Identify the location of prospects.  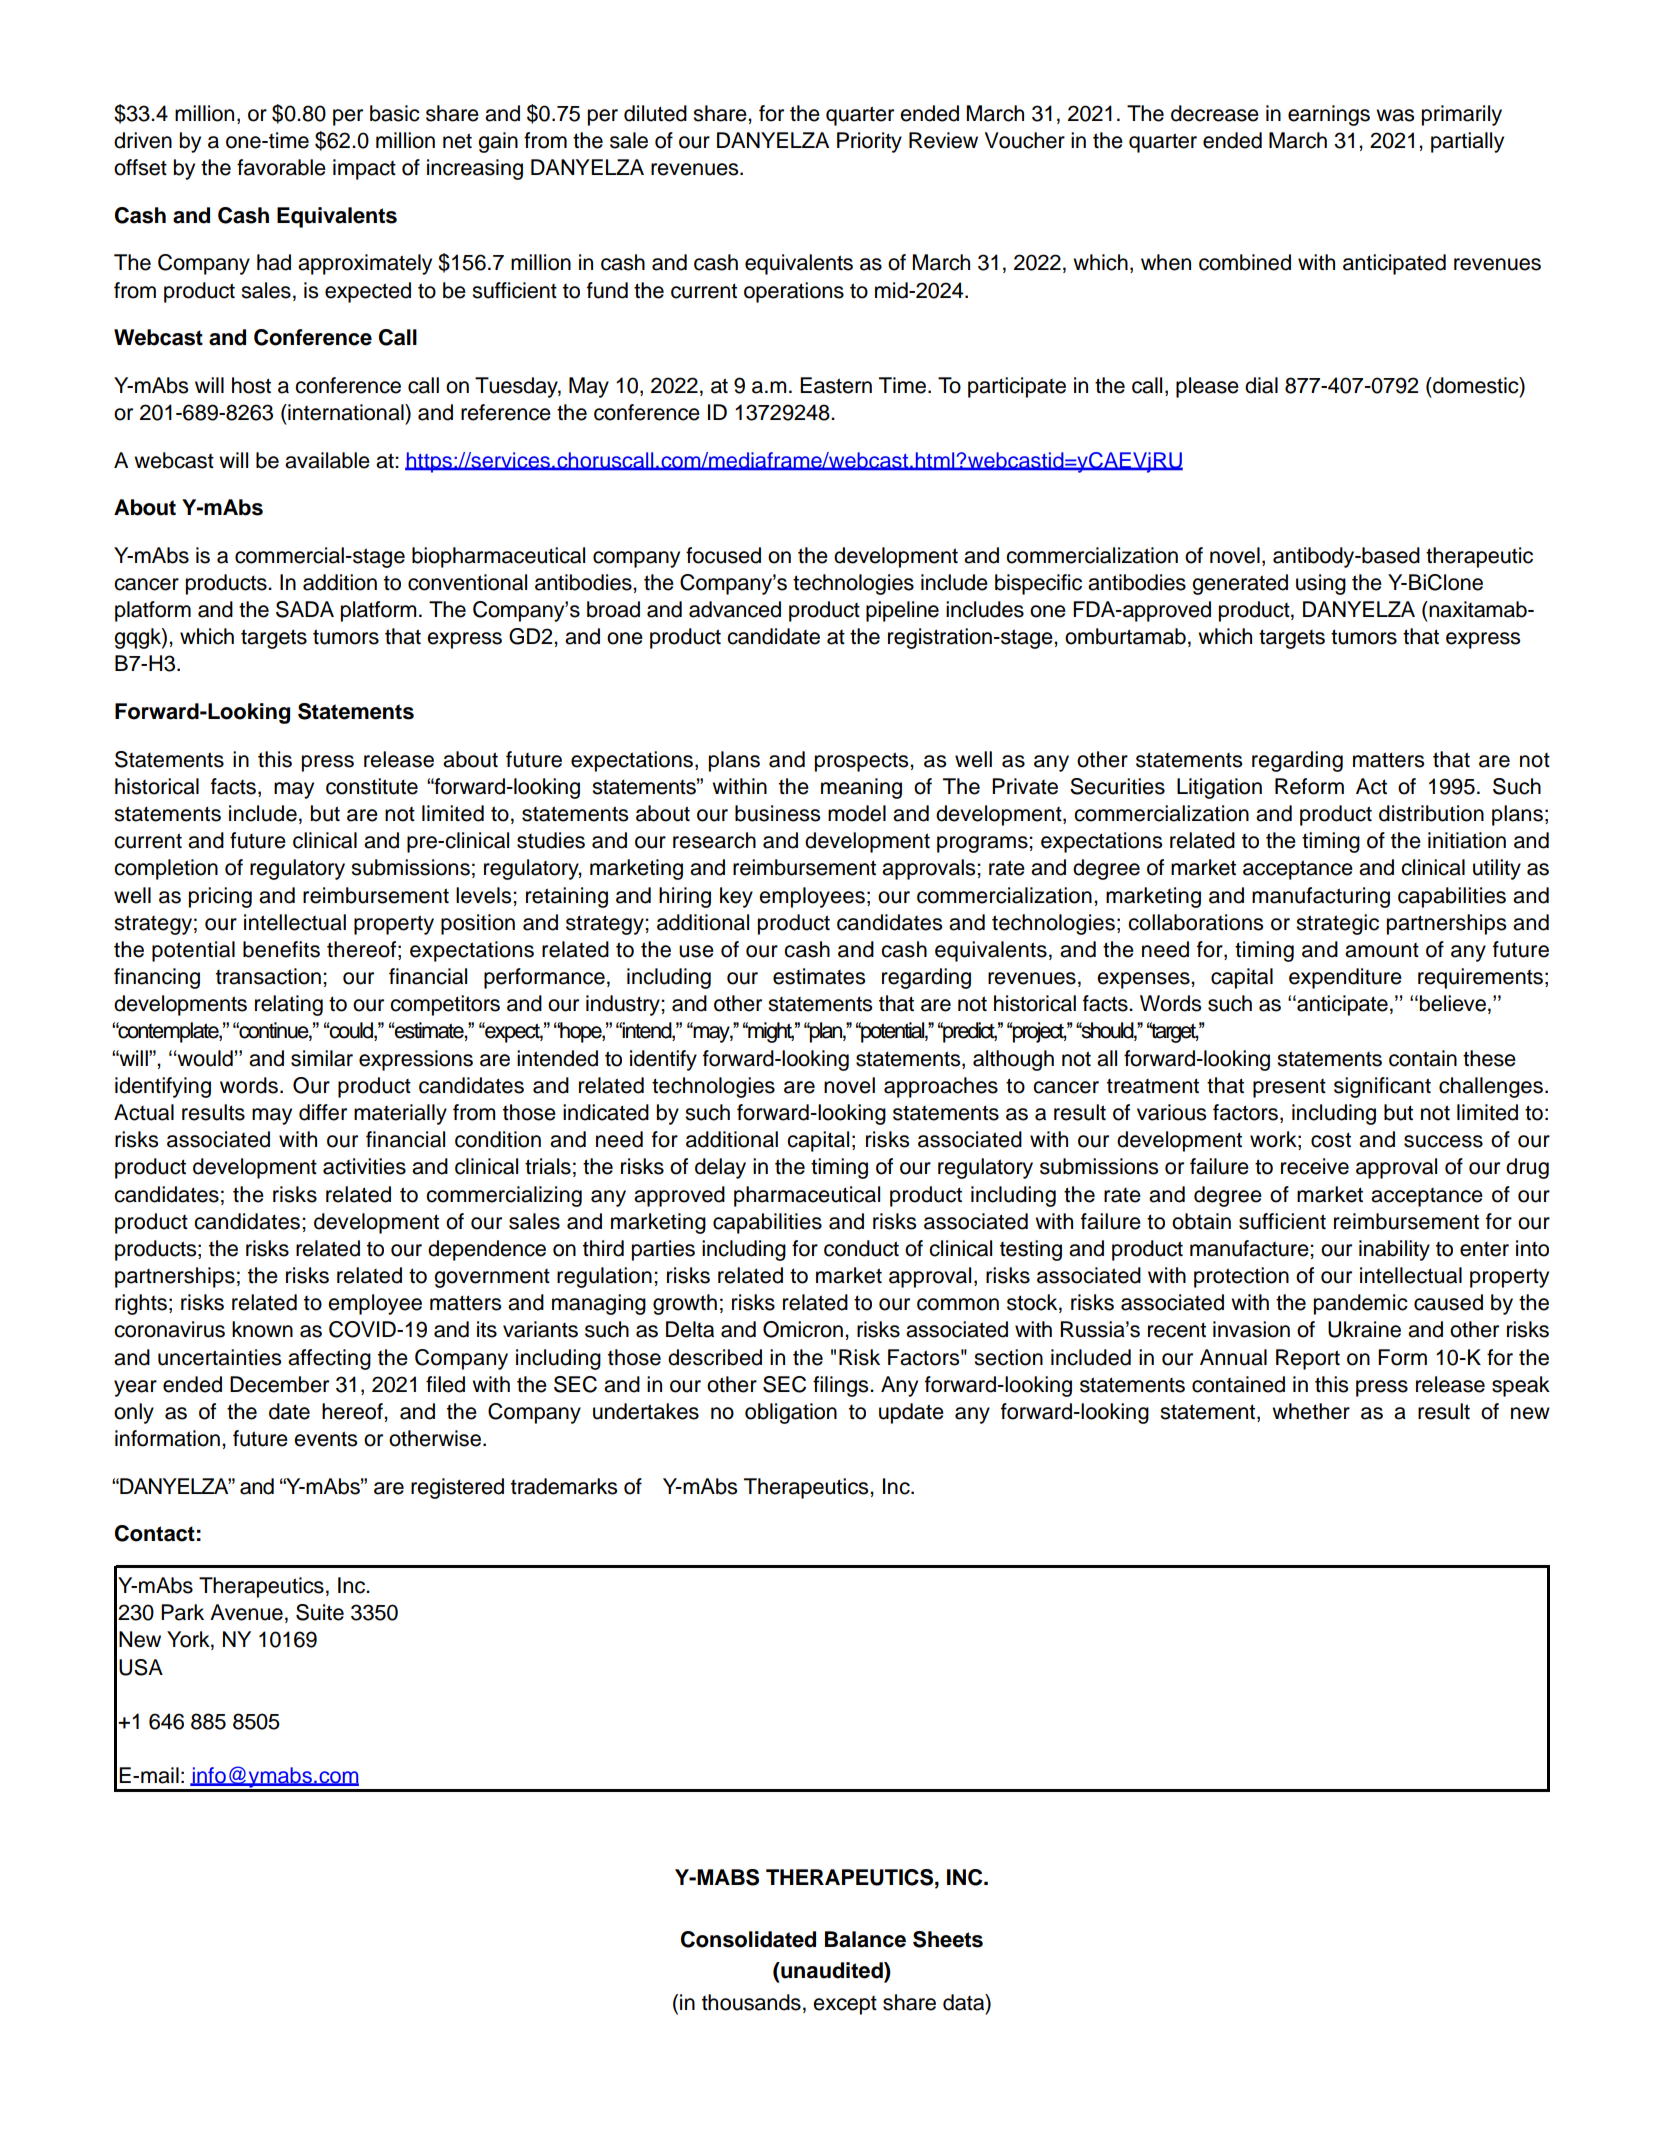
(863, 762).
